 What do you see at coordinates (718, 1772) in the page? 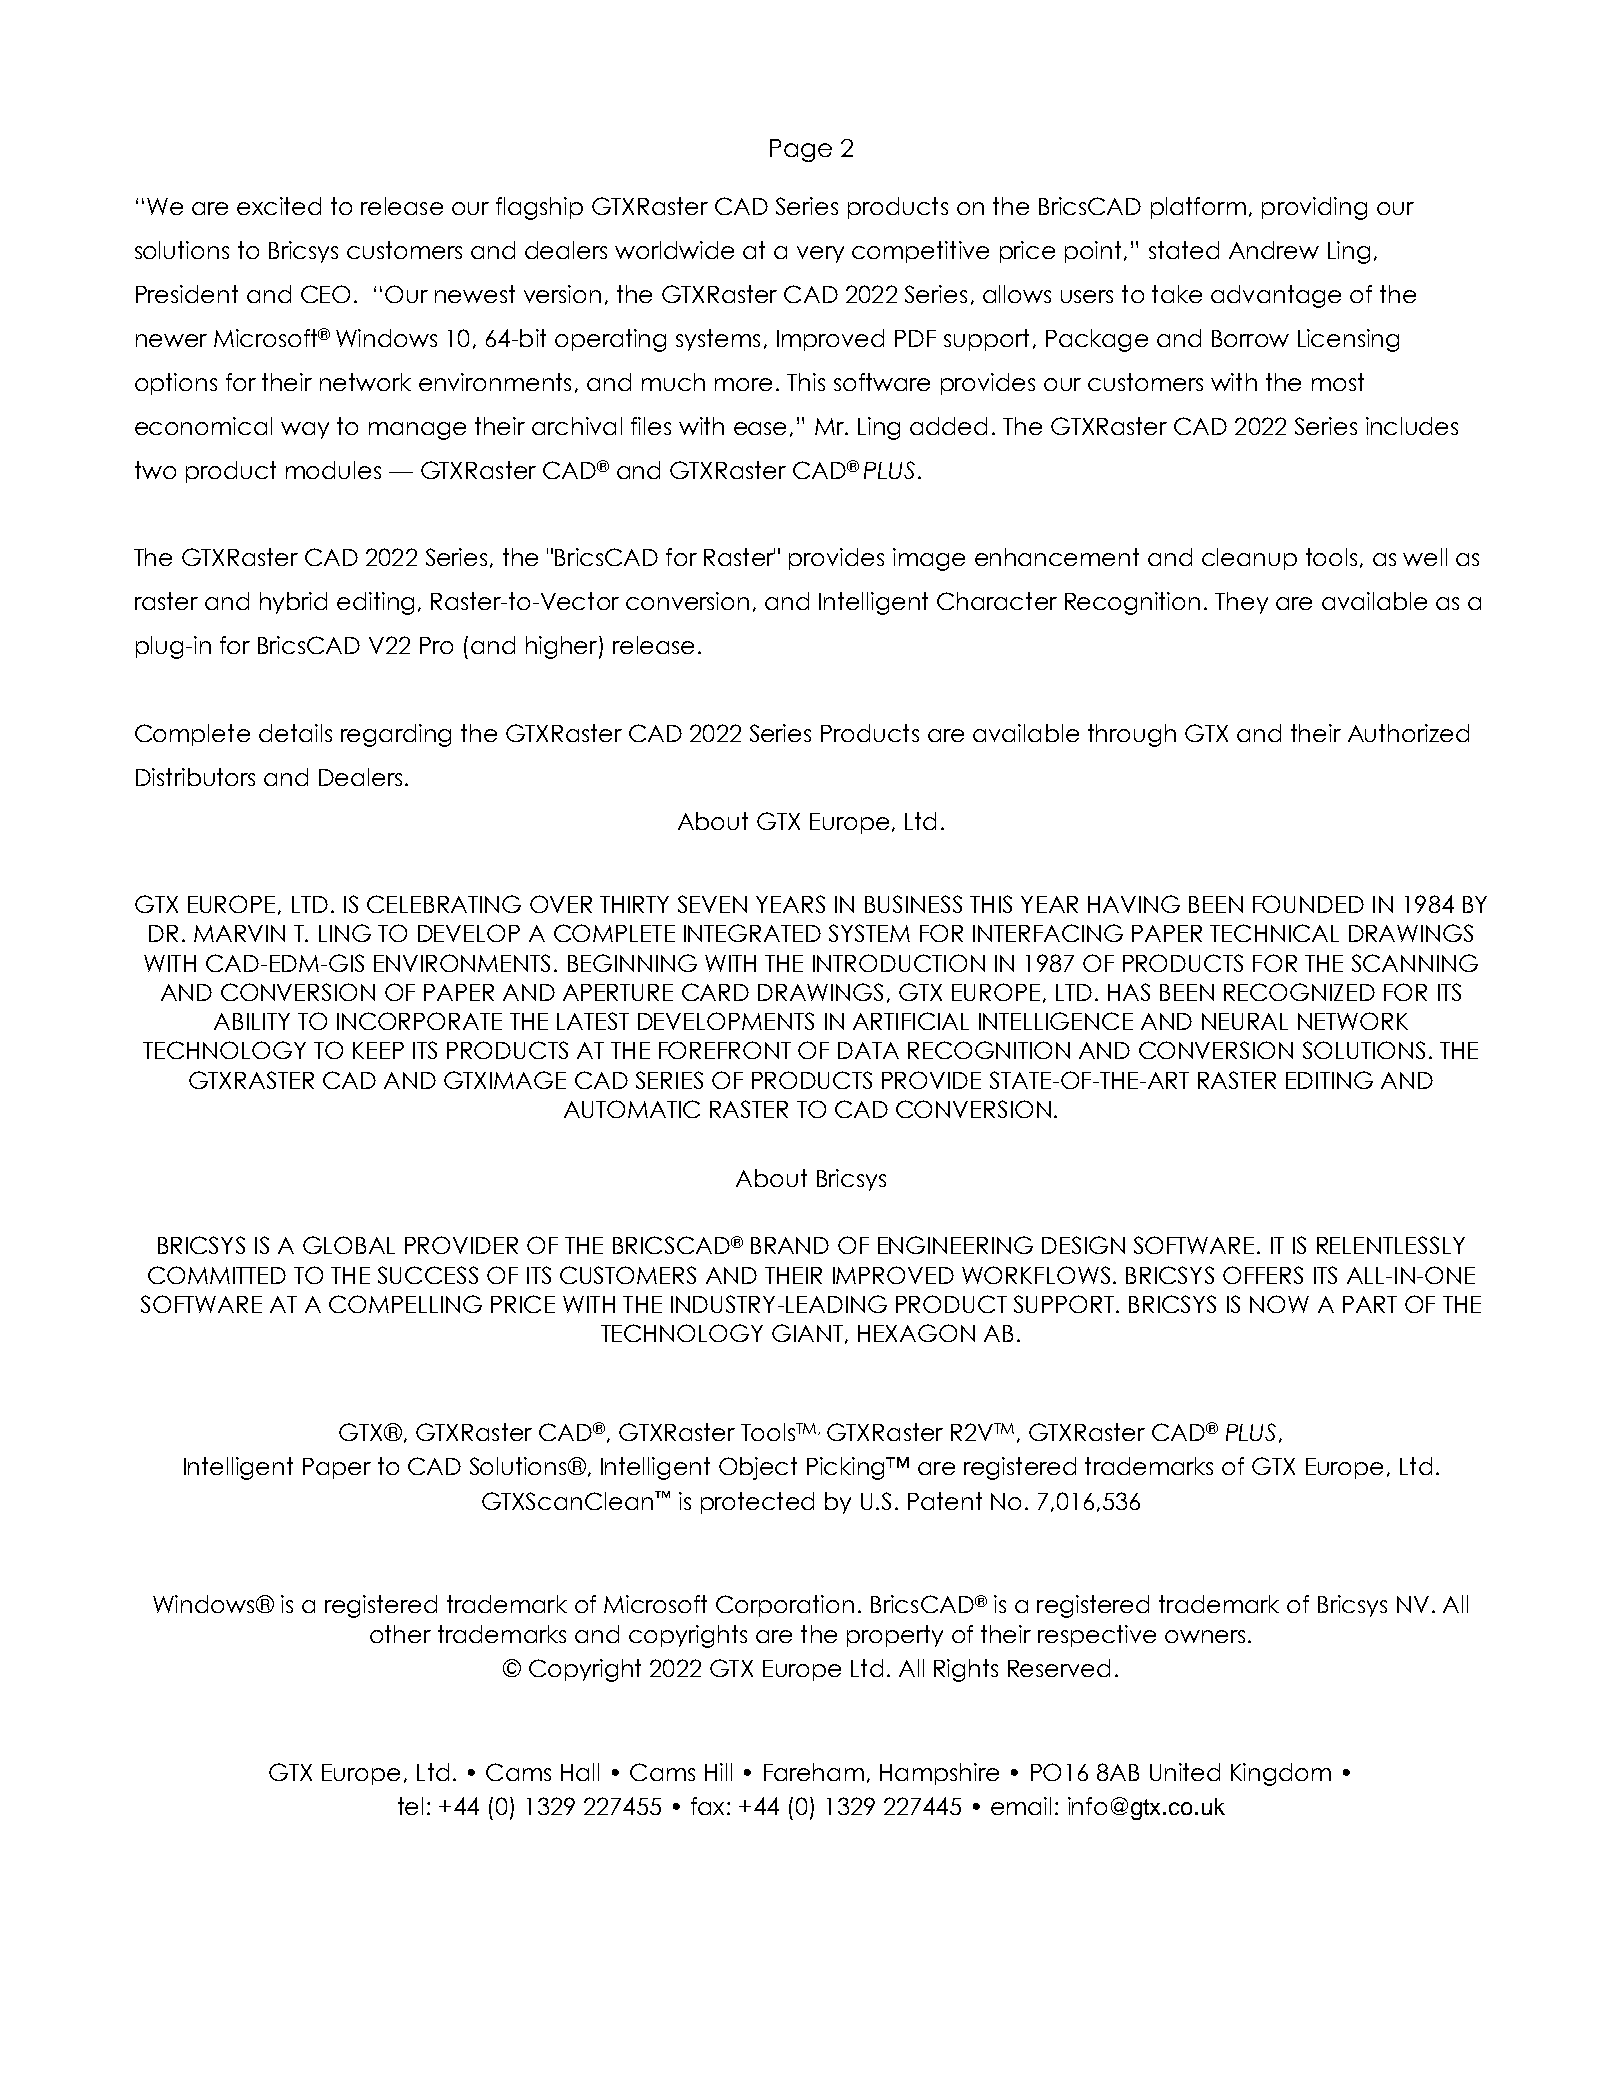
I see `Hill` at bounding box center [718, 1772].
